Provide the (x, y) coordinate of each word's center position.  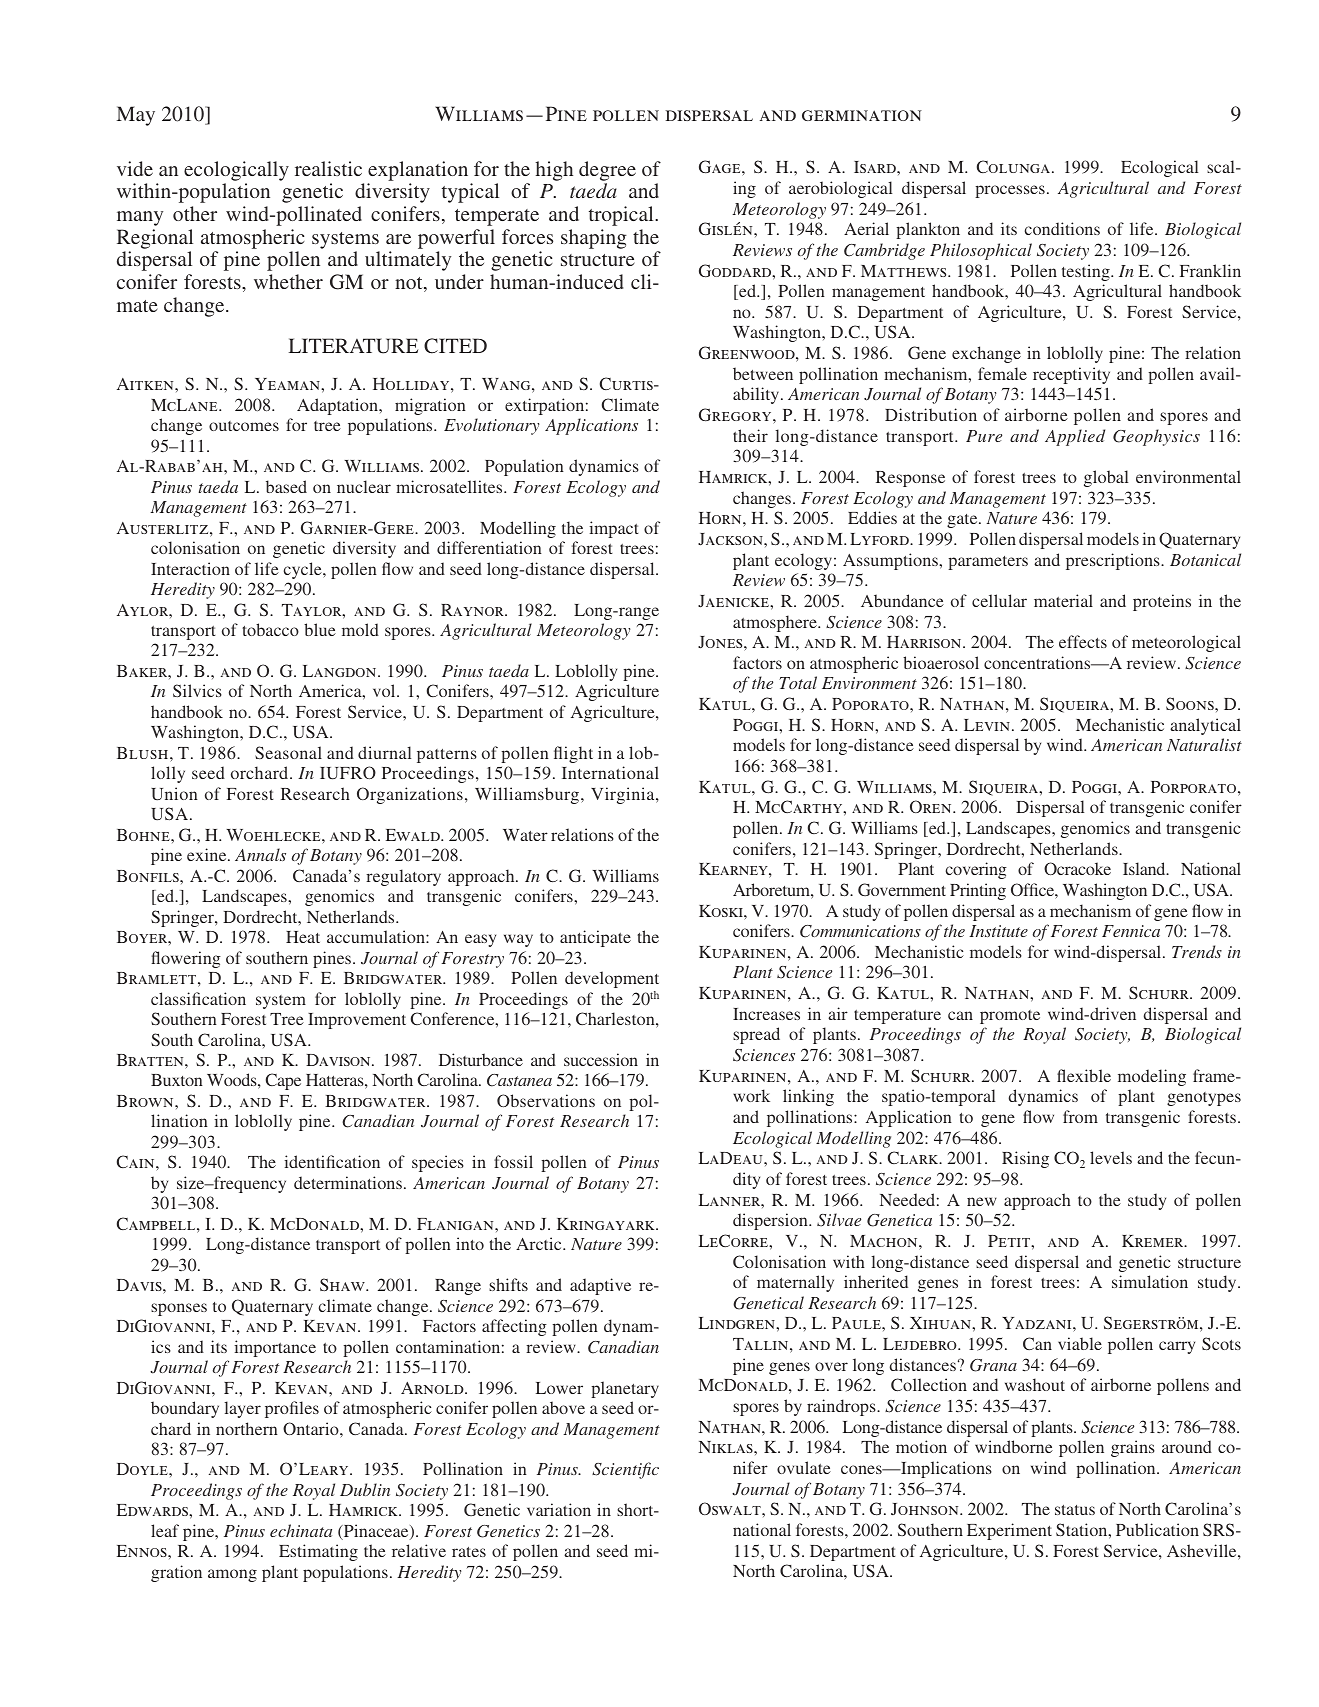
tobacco (270, 629)
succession (601, 1059)
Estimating (318, 1552)
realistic (328, 168)
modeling (1152, 1077)
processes (1010, 191)
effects (1083, 641)
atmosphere (776, 623)
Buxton (177, 1080)
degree (607, 171)
